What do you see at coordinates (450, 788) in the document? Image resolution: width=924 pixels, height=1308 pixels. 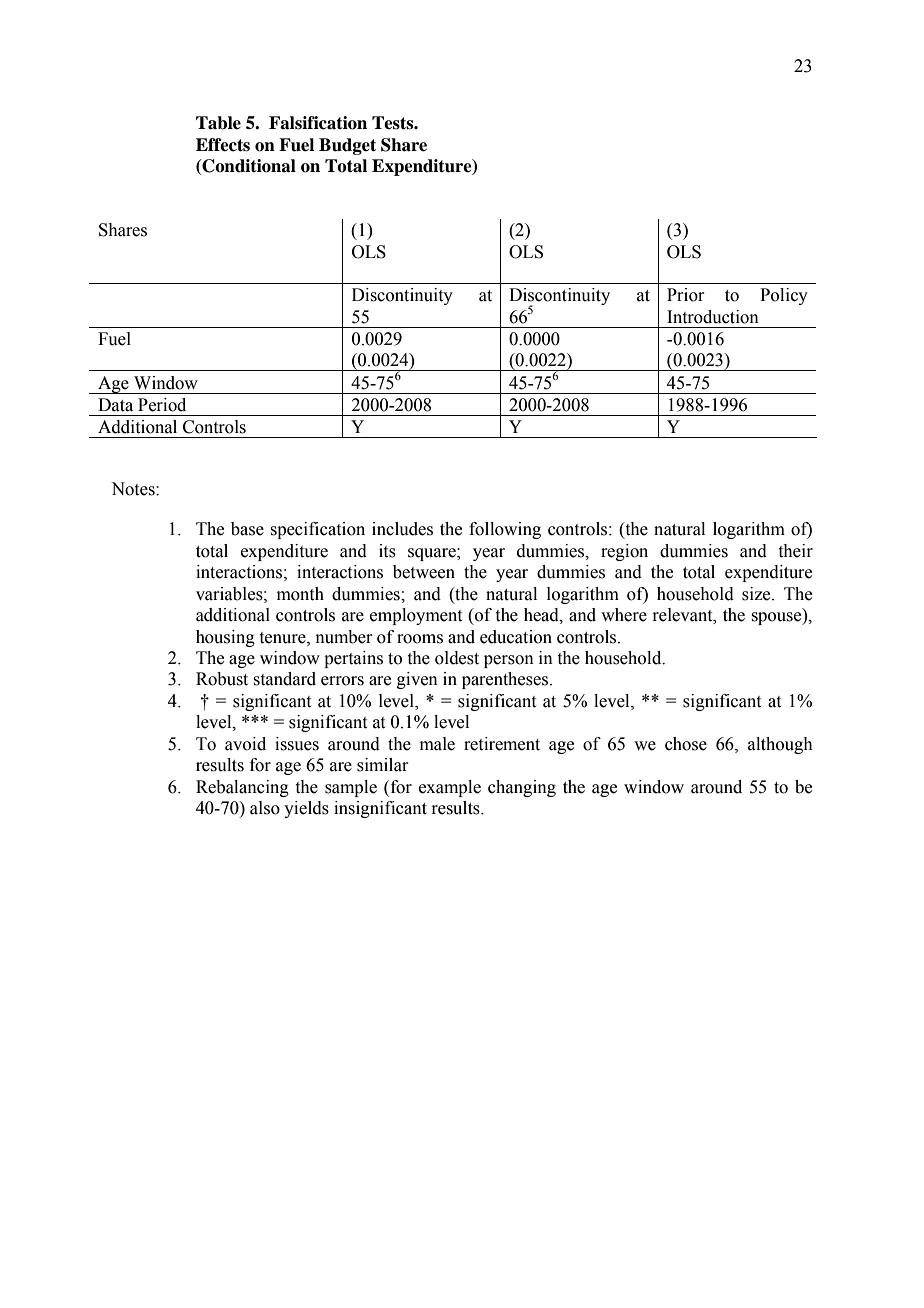 I see `example` at bounding box center [450, 788].
